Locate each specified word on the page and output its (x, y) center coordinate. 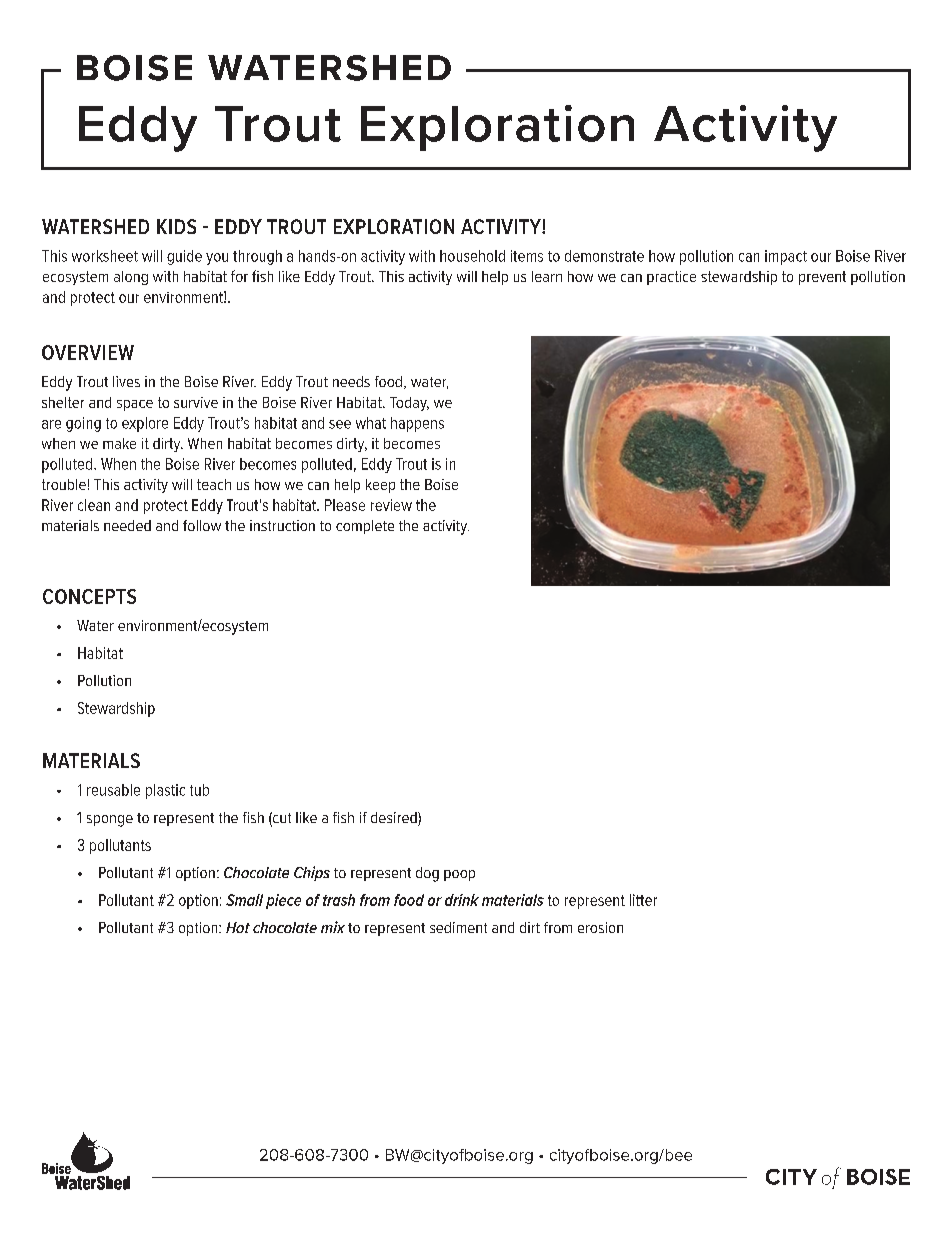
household (472, 256)
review (391, 505)
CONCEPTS (89, 596)
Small (244, 900)
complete (365, 527)
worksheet (105, 256)
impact (786, 257)
